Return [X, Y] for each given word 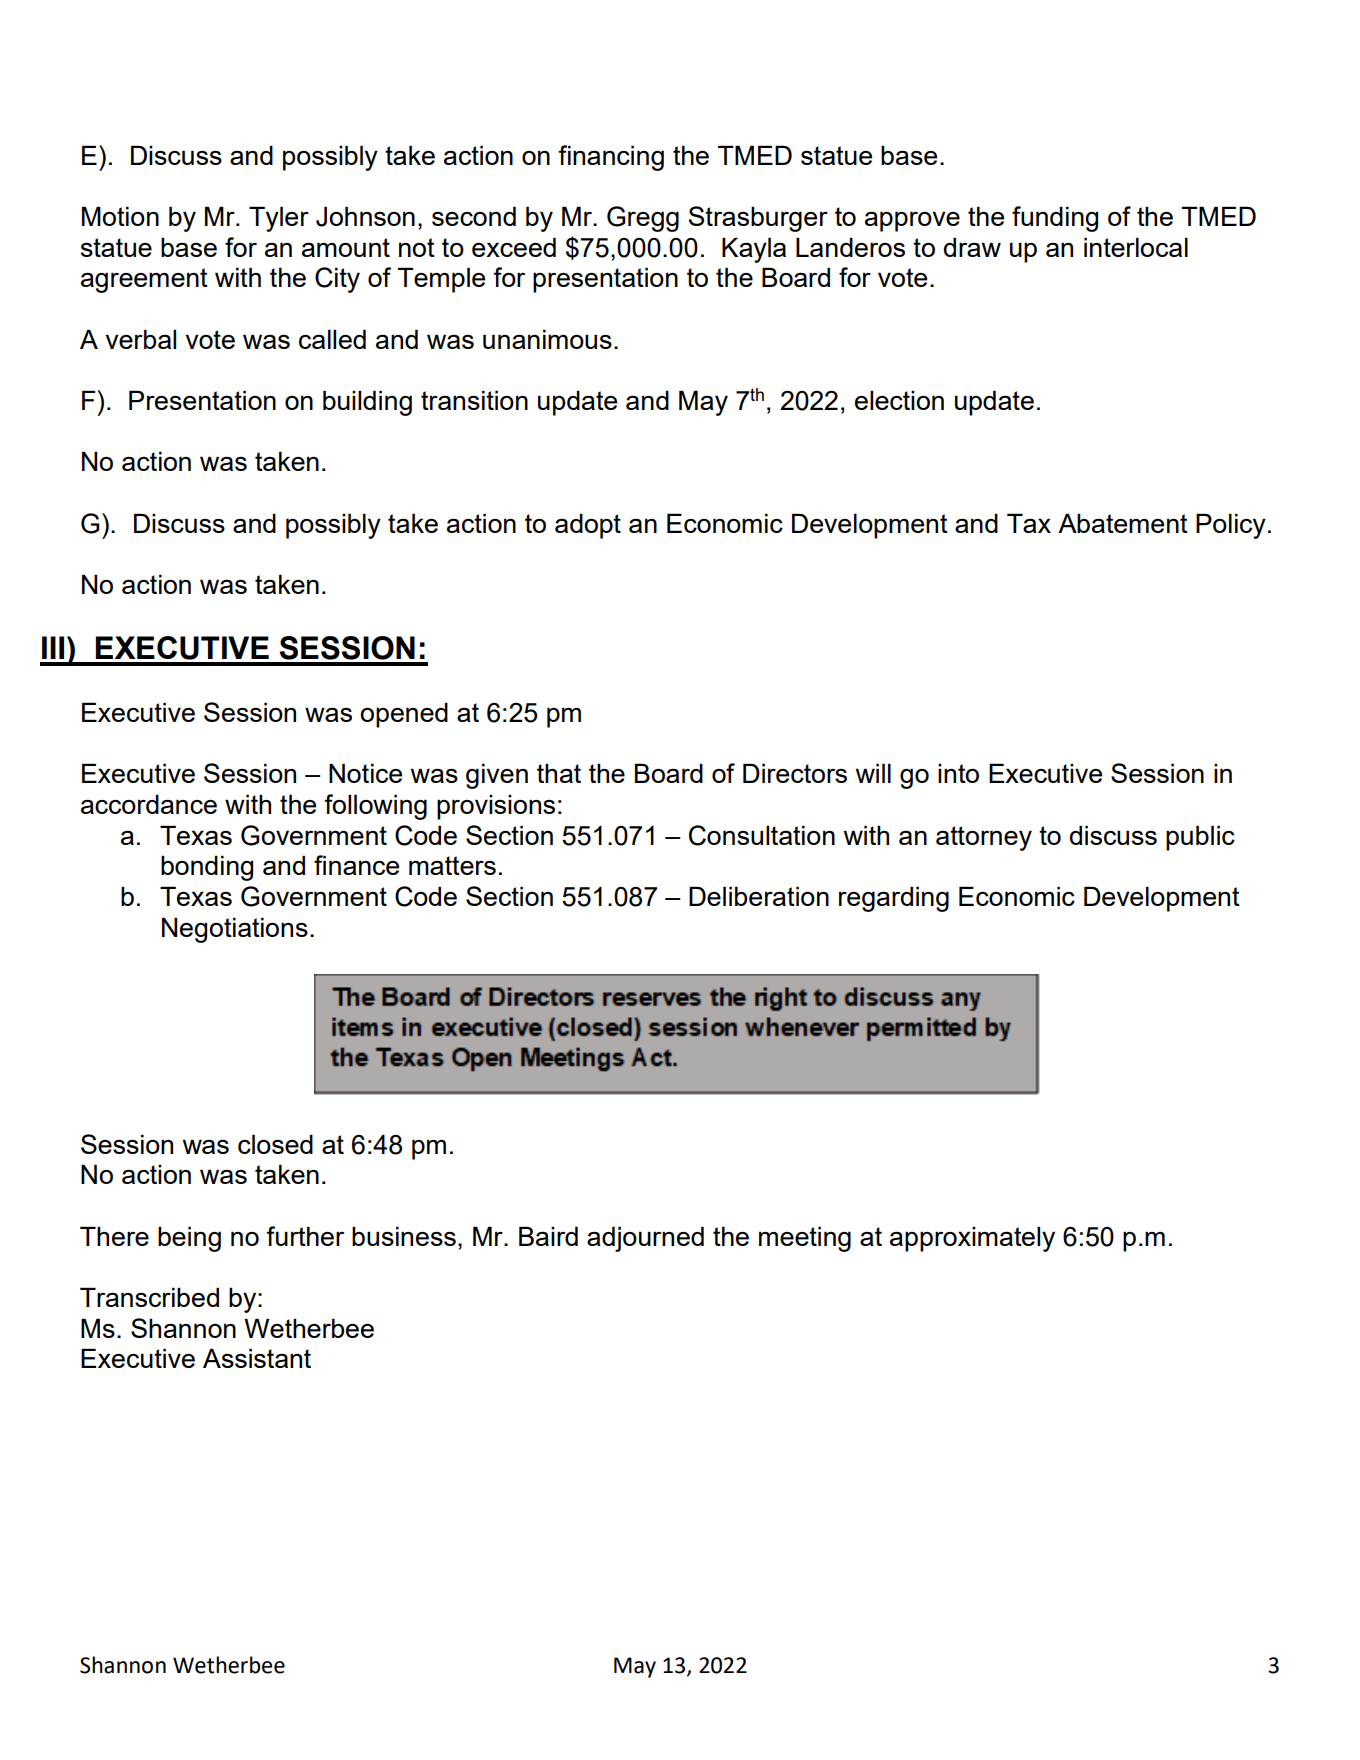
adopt [588, 526]
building [367, 403]
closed [275, 1144]
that [559, 773]
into [958, 773]
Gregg [643, 219]
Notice [365, 773]
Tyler [279, 219]
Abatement [1123, 523]
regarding [894, 899]
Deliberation [759, 896]
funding [1055, 219]
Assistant [257, 1358]
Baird [548, 1236]
